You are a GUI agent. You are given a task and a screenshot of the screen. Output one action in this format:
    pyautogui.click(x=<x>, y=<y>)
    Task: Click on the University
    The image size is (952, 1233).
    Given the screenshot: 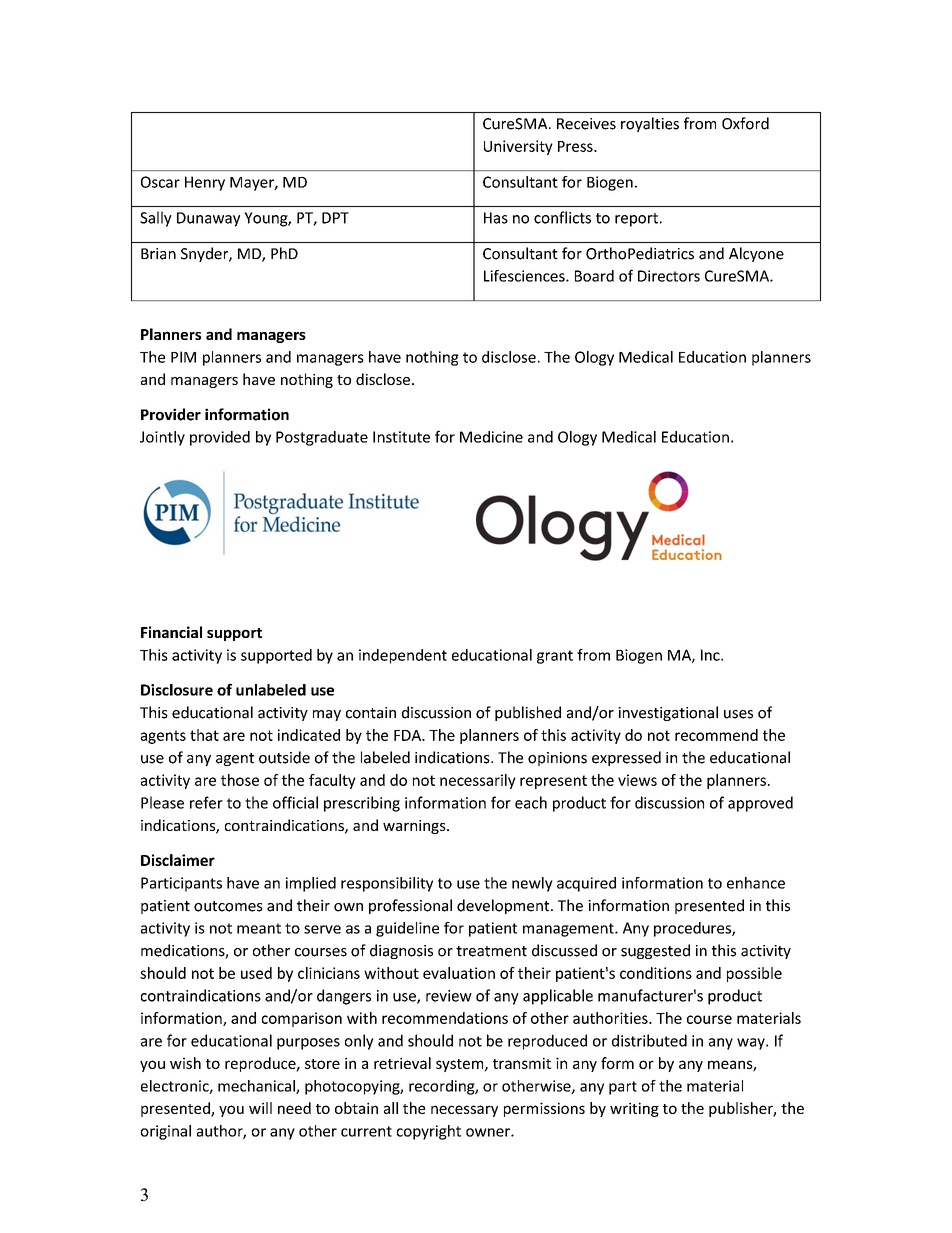 What is the action you would take?
    pyautogui.click(x=518, y=147)
